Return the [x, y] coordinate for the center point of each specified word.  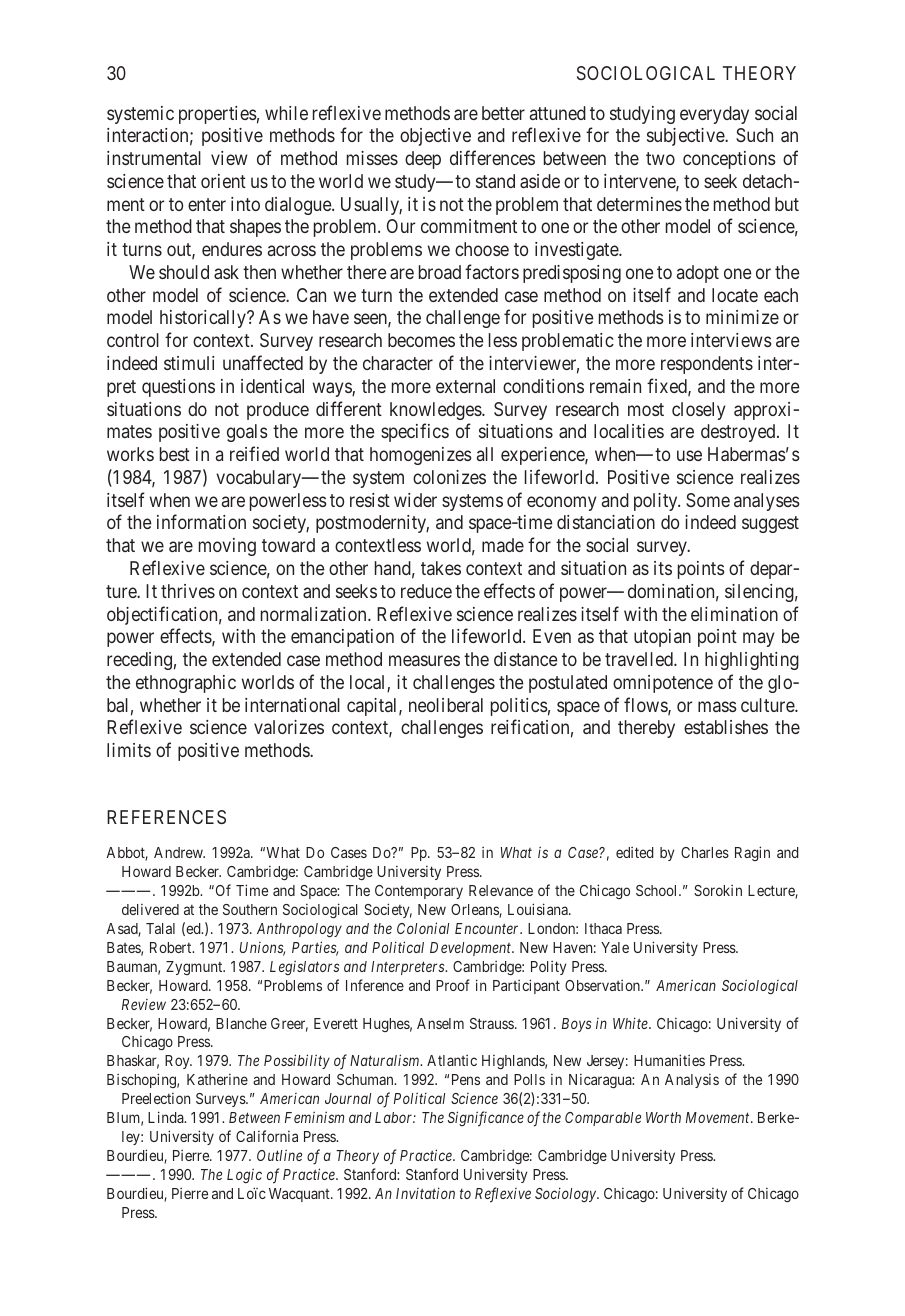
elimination [734, 614]
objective [435, 137]
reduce [426, 591]
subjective [686, 137]
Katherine [217, 1079]
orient [223, 181]
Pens [466, 1079]
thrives [188, 591]
